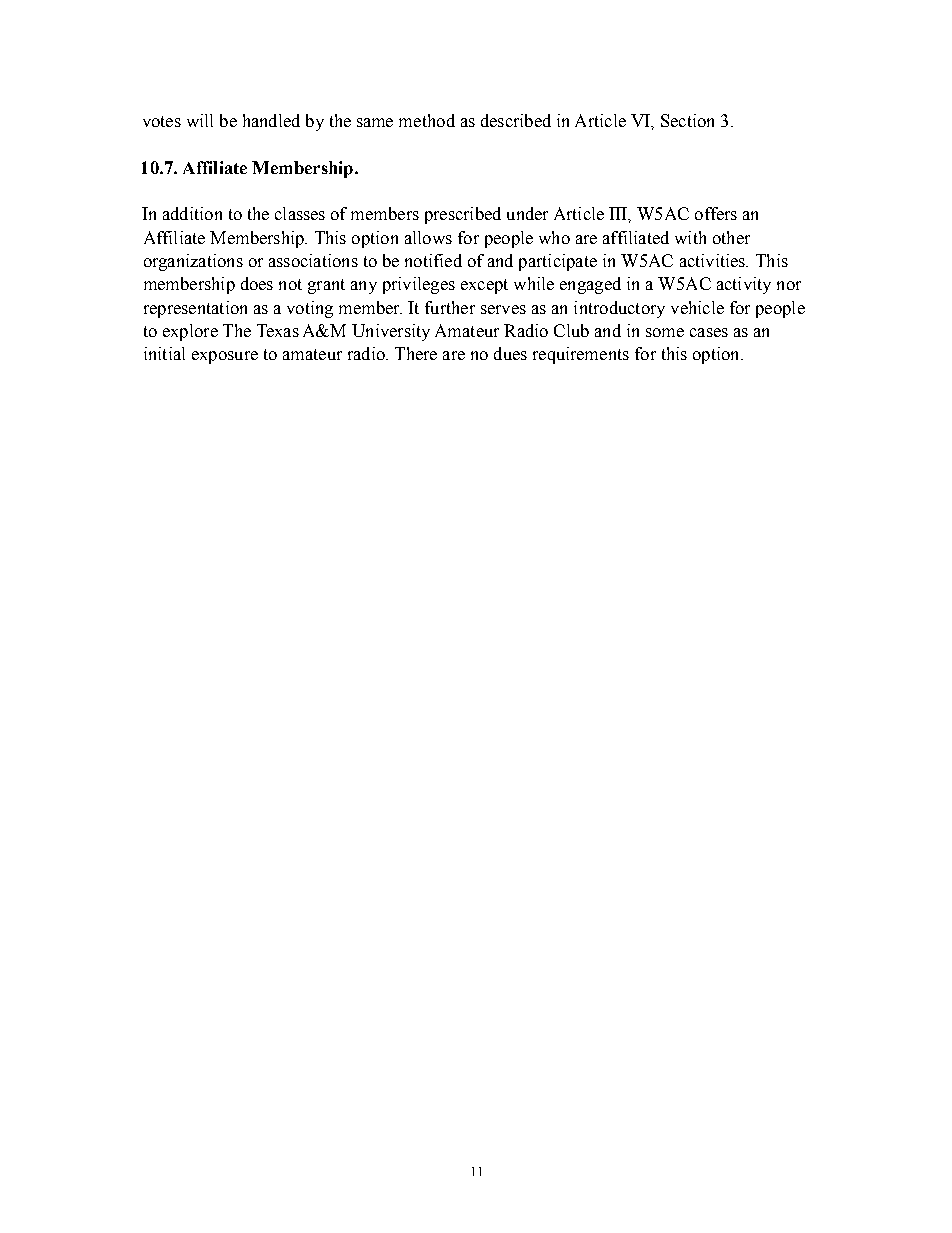  I want to click on under, so click(527, 213).
